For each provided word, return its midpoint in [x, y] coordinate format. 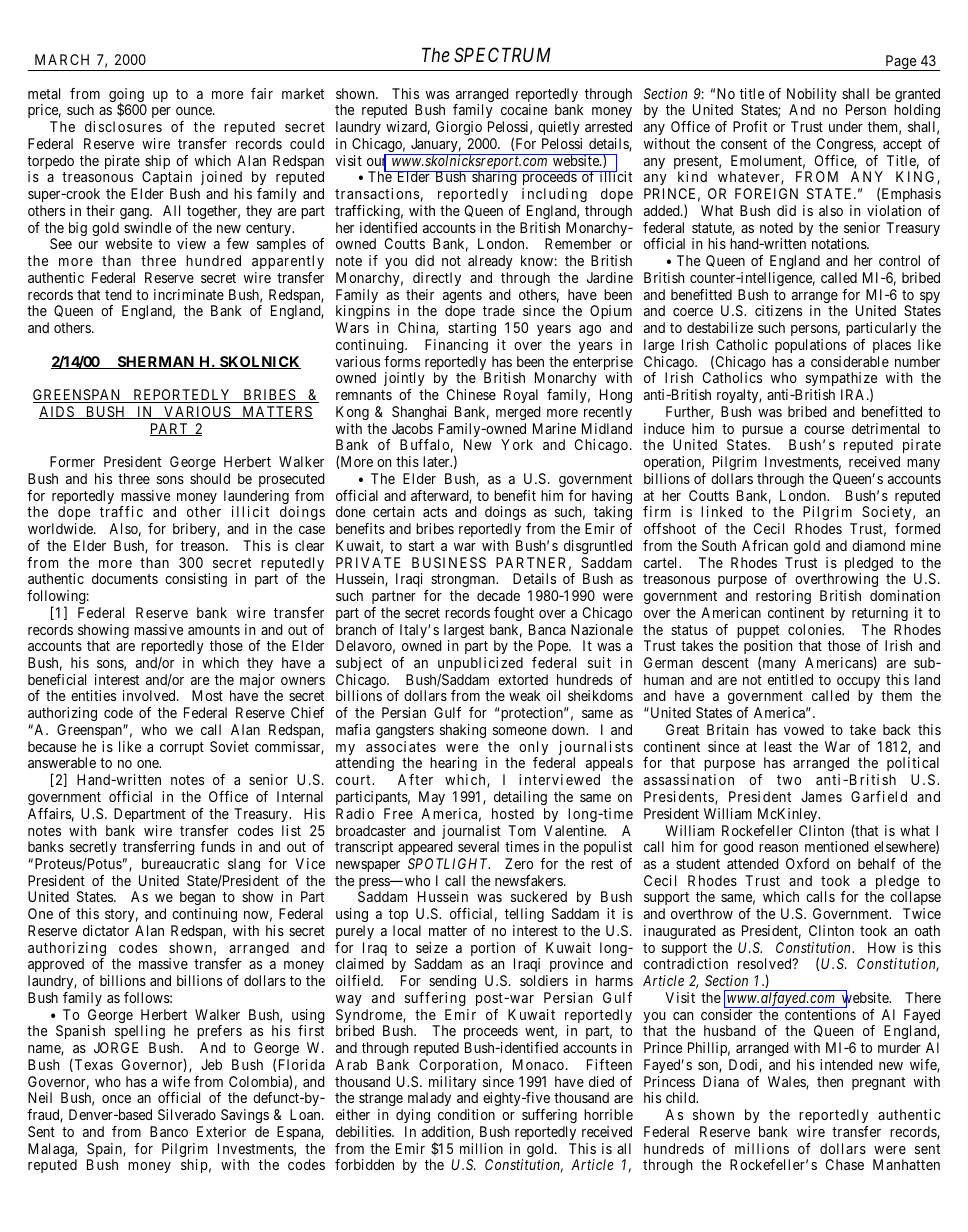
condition [466, 1114]
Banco [169, 1131]
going [127, 96]
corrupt [182, 748]
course [824, 430]
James [821, 796]
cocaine [524, 109]
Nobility [812, 96]
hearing [453, 766]
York [517, 444]
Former [72, 461]
